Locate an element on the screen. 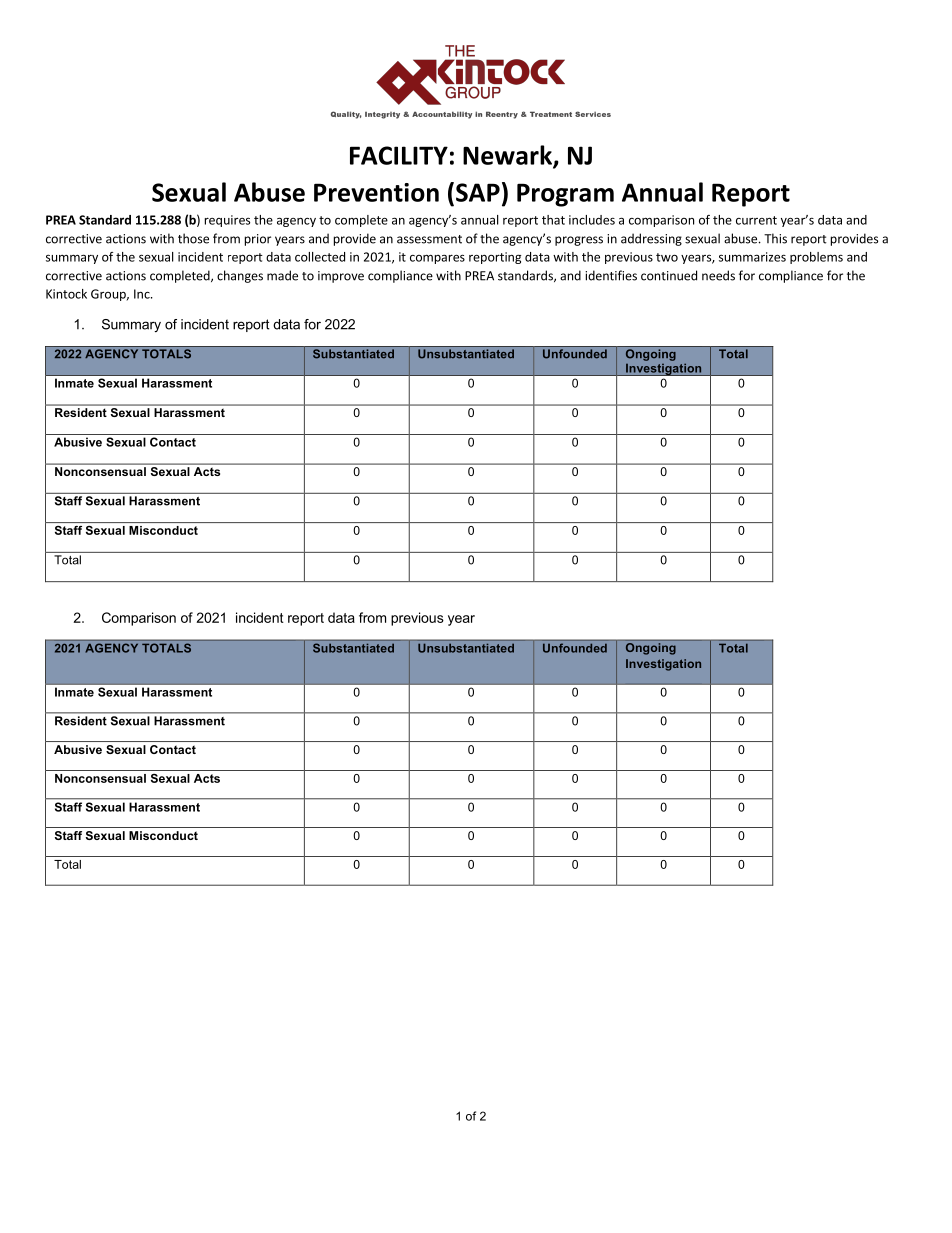 Image resolution: width=952 pixels, height=1233 pixels. made is located at coordinates (282, 275).
